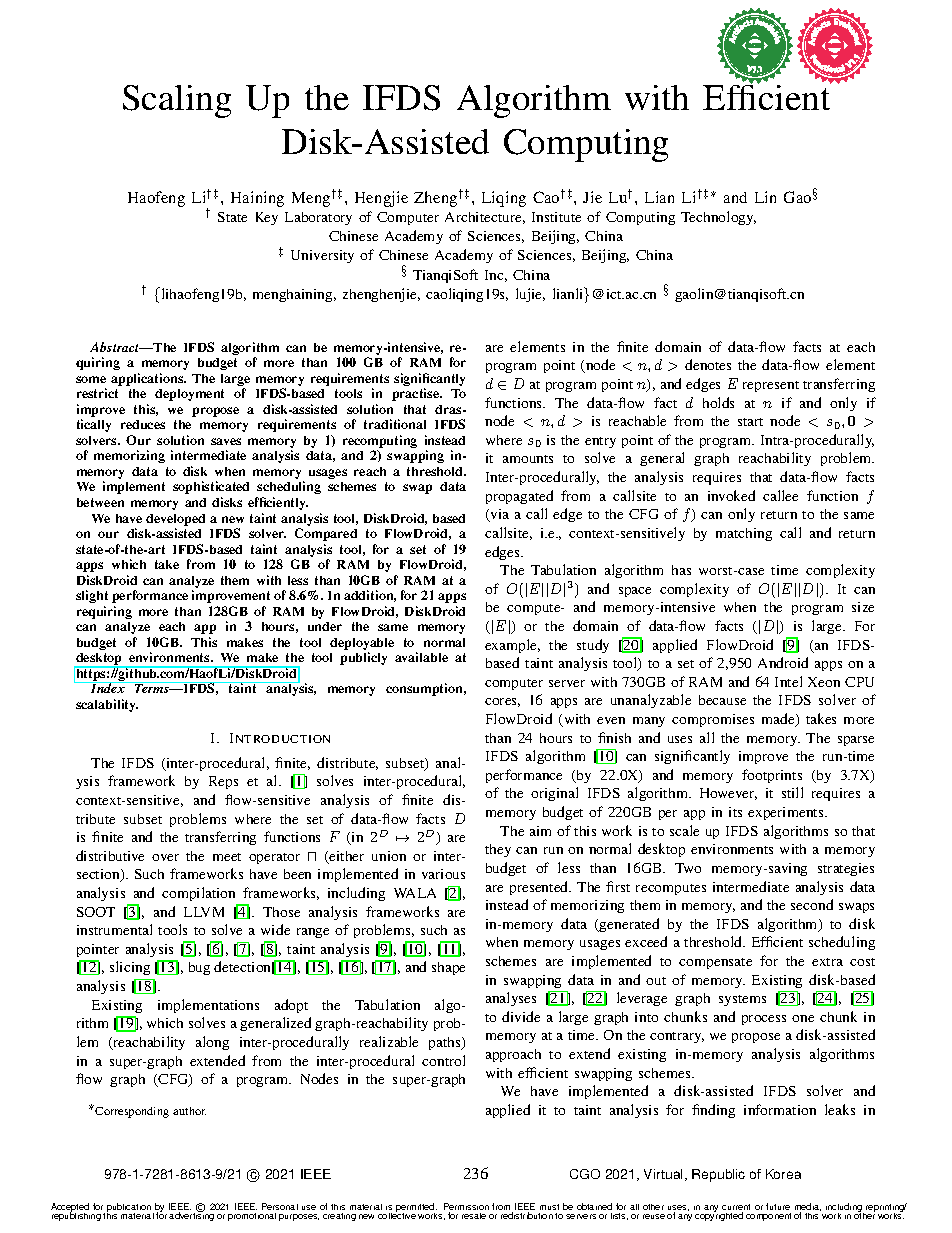 The image size is (952, 1233). I want to click on deployment, so click(189, 395).
